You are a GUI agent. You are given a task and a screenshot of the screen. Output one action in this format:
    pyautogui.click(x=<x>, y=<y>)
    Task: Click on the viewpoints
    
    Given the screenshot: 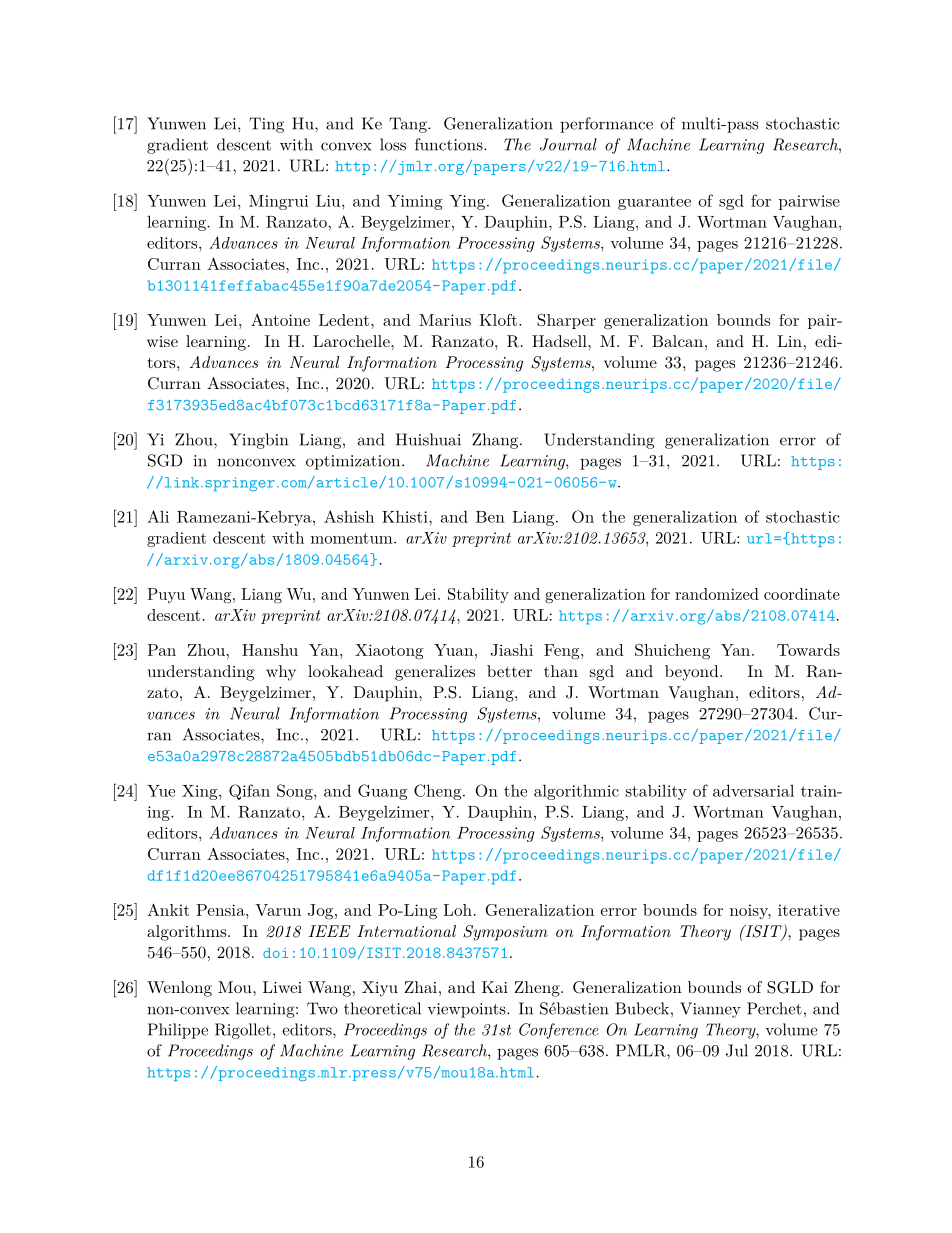 What is the action you would take?
    pyautogui.click(x=467, y=1010)
